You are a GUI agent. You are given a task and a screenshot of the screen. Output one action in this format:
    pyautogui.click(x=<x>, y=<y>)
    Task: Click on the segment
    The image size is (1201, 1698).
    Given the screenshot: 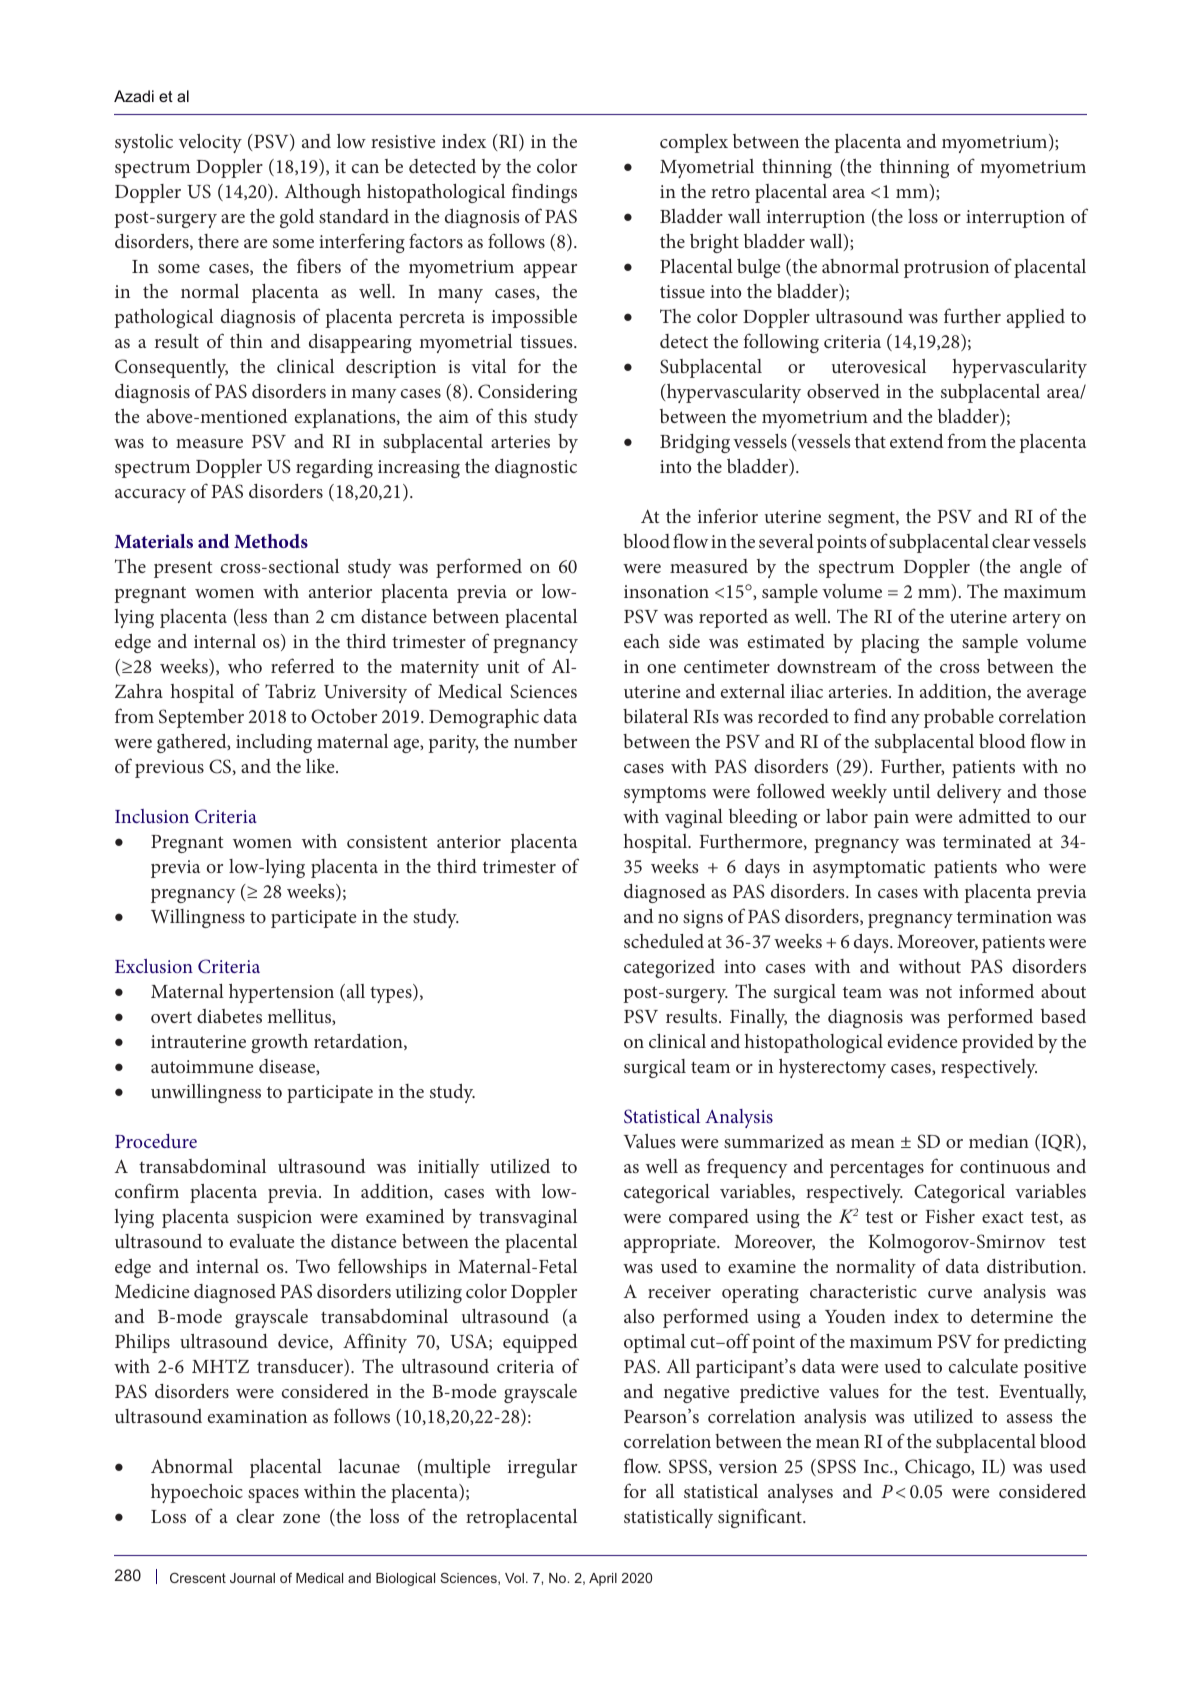 What is the action you would take?
    pyautogui.click(x=862, y=519)
